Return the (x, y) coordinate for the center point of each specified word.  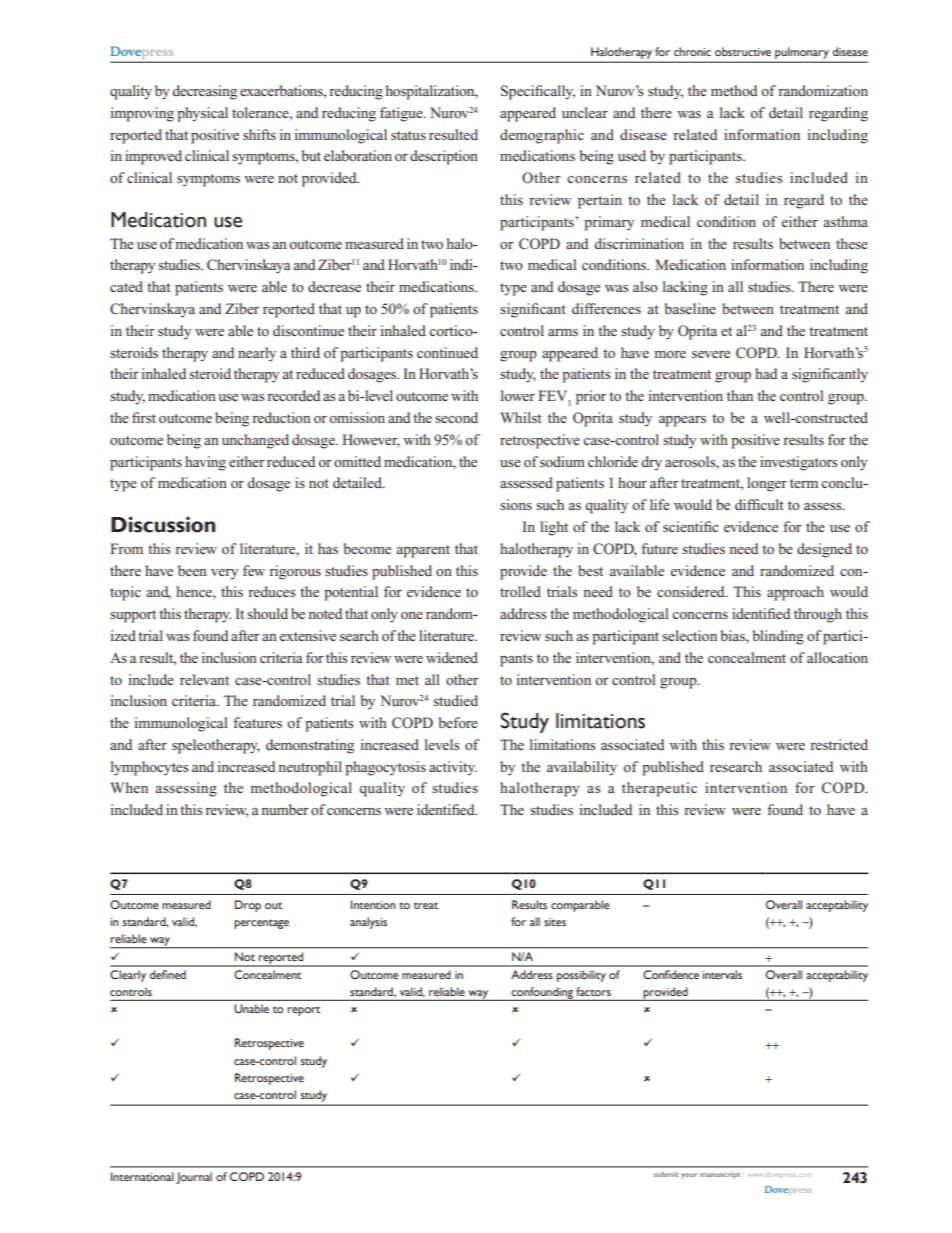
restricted (839, 744)
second (456, 417)
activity (453, 768)
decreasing (205, 92)
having (205, 463)
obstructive (743, 51)
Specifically (538, 92)
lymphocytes (150, 768)
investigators (799, 463)
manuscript (720, 1175)
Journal (194, 1178)
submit (666, 1174)
